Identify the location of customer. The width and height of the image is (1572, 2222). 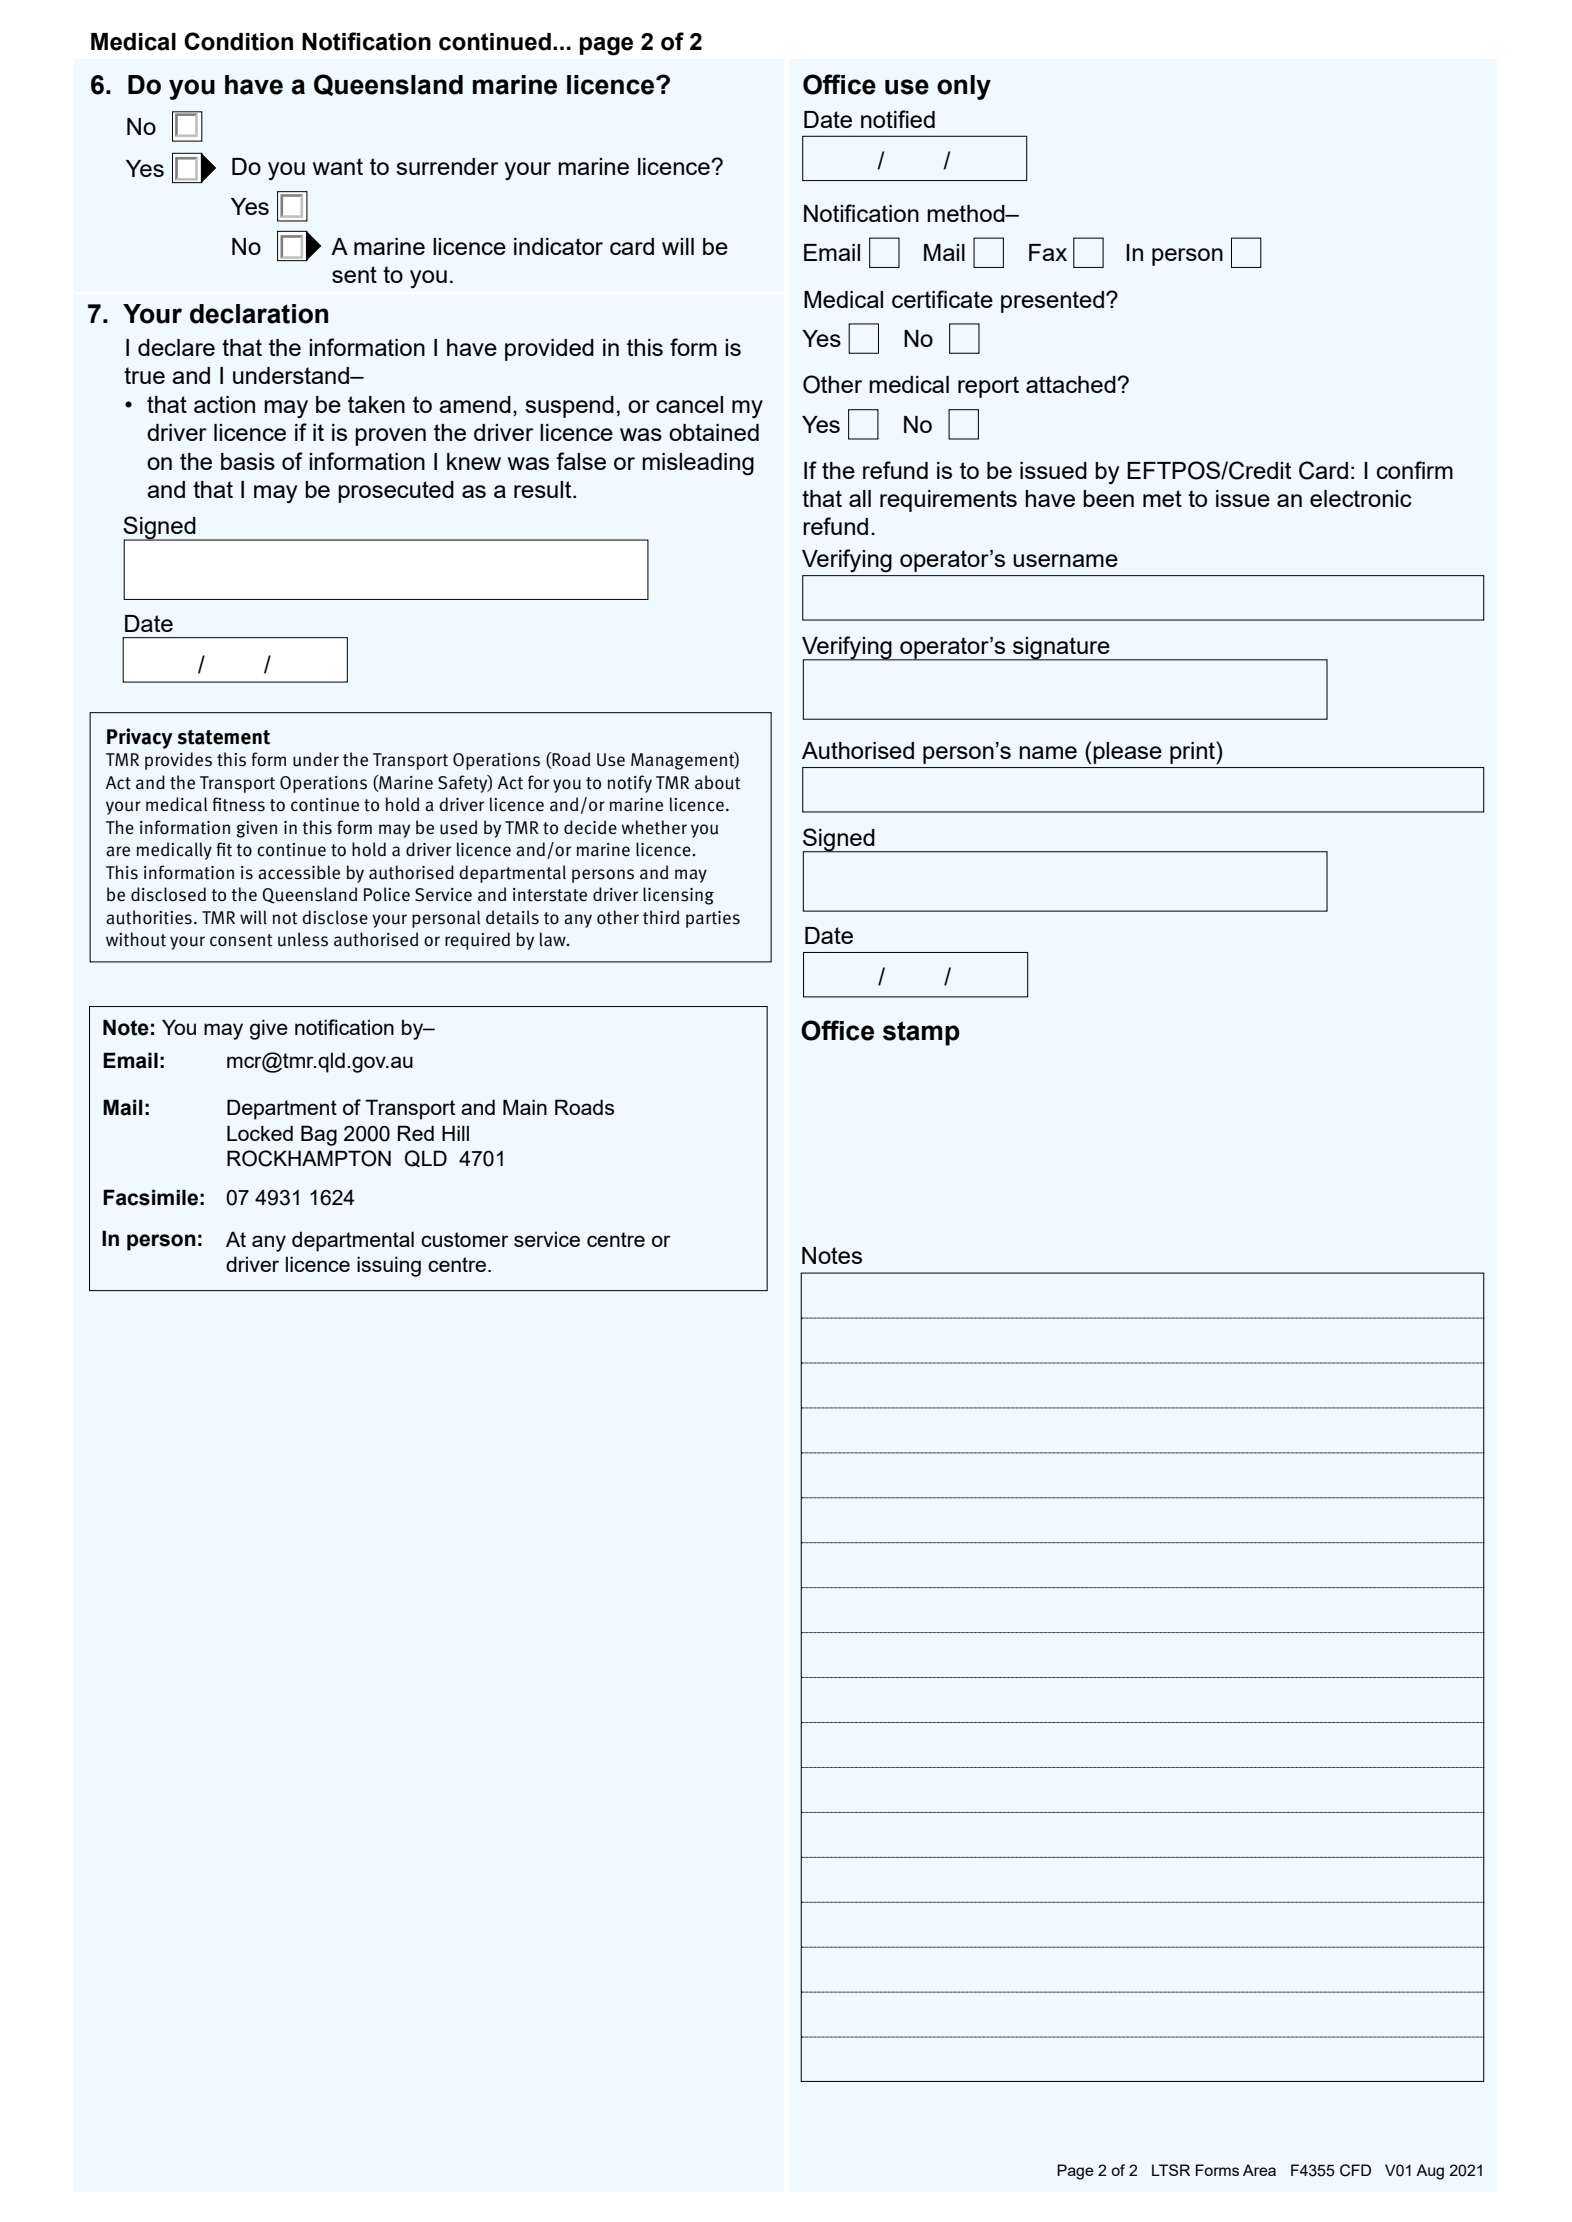
(465, 1239).
